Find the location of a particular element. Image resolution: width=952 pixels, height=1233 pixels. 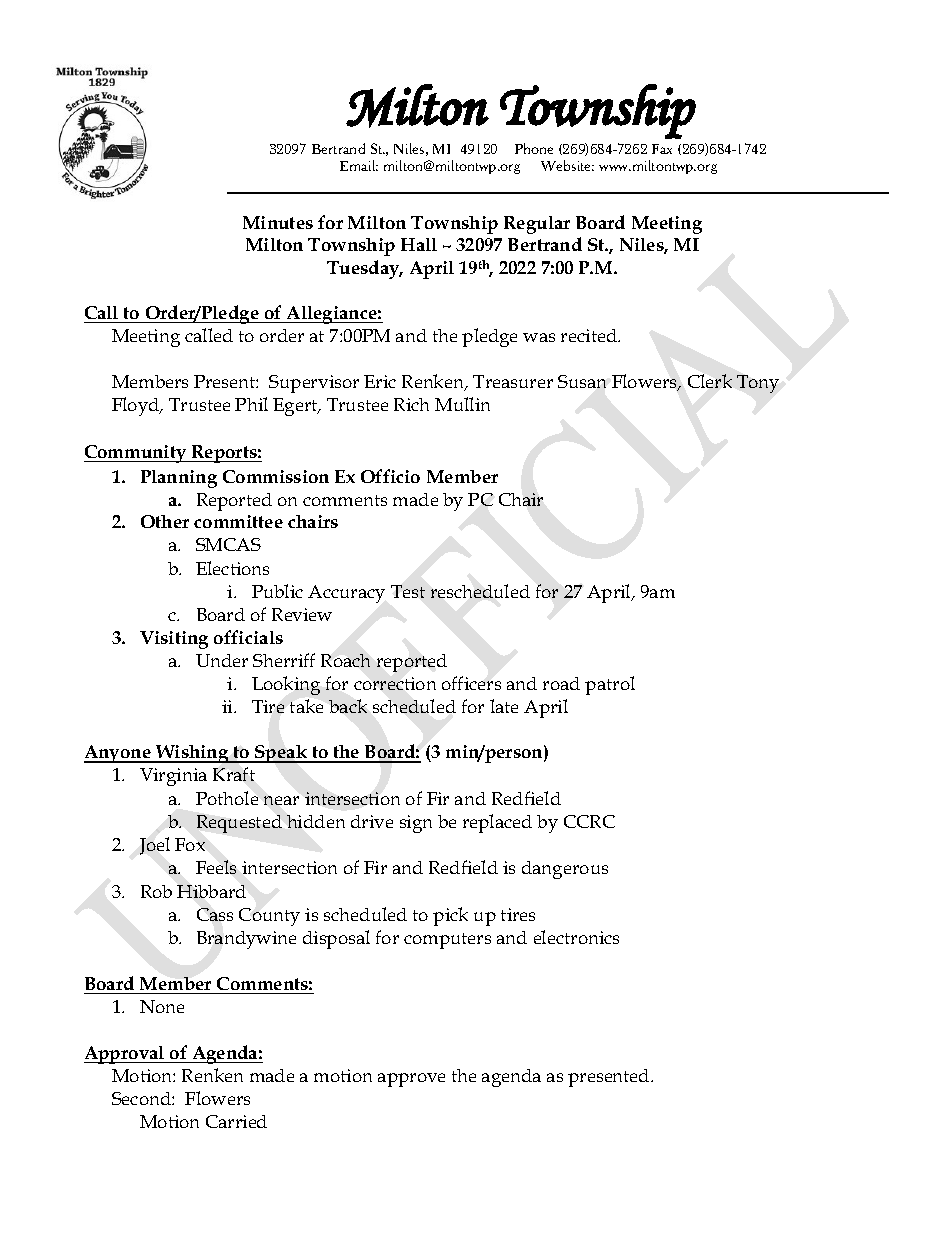

sign is located at coordinates (416, 824).
